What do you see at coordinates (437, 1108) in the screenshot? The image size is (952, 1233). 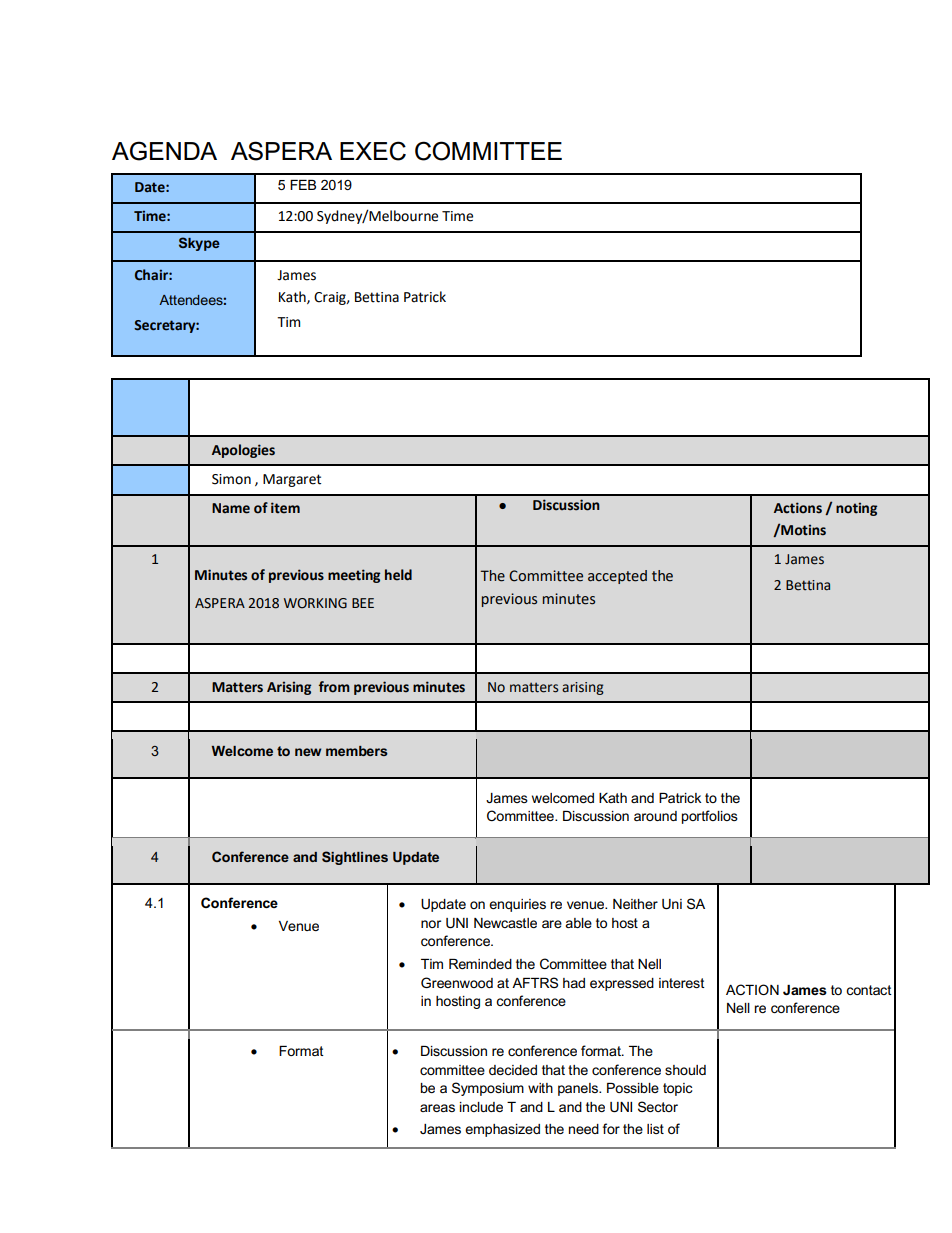 I see `areas` at bounding box center [437, 1108].
